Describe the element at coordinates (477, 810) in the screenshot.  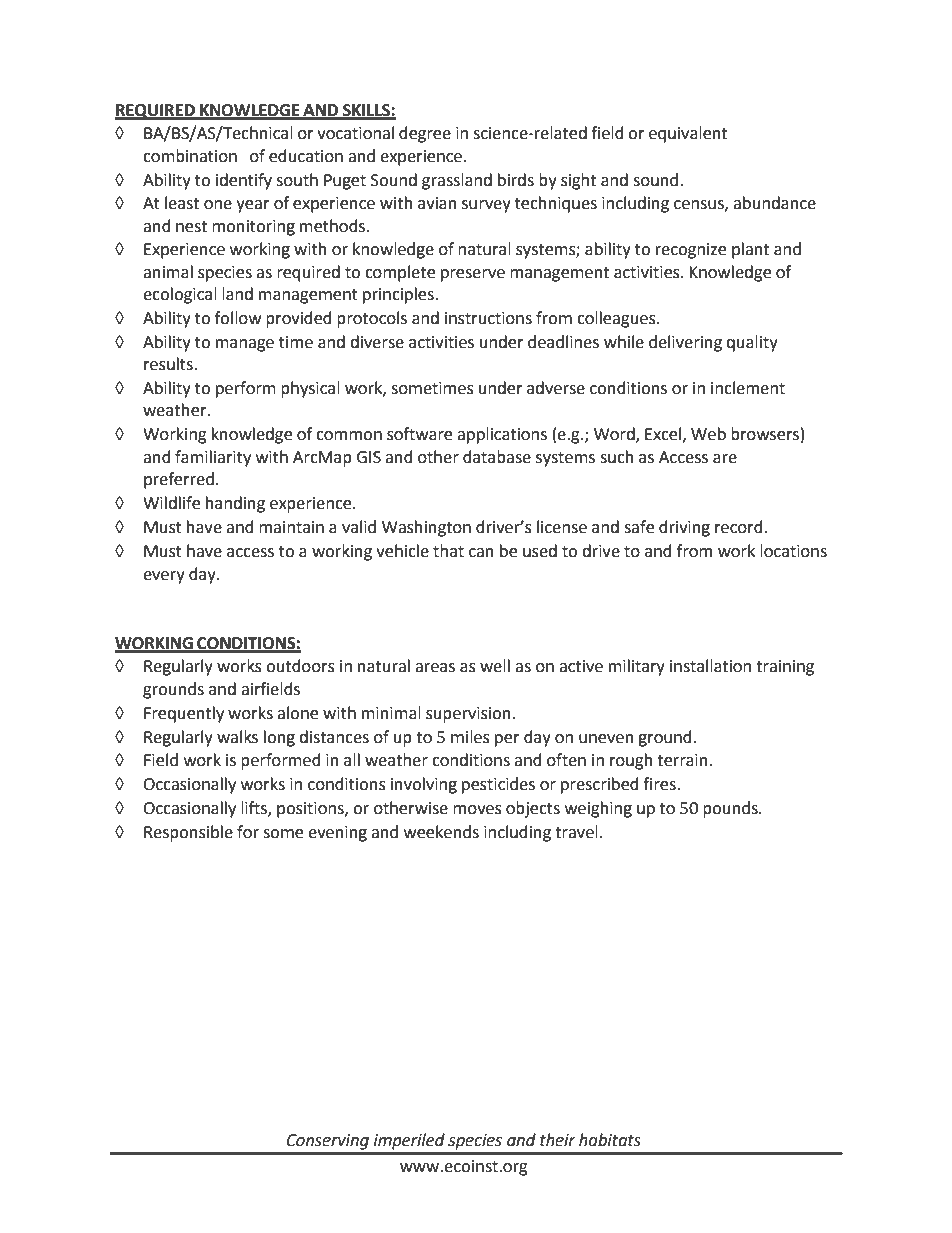
I see `moves` at that location.
